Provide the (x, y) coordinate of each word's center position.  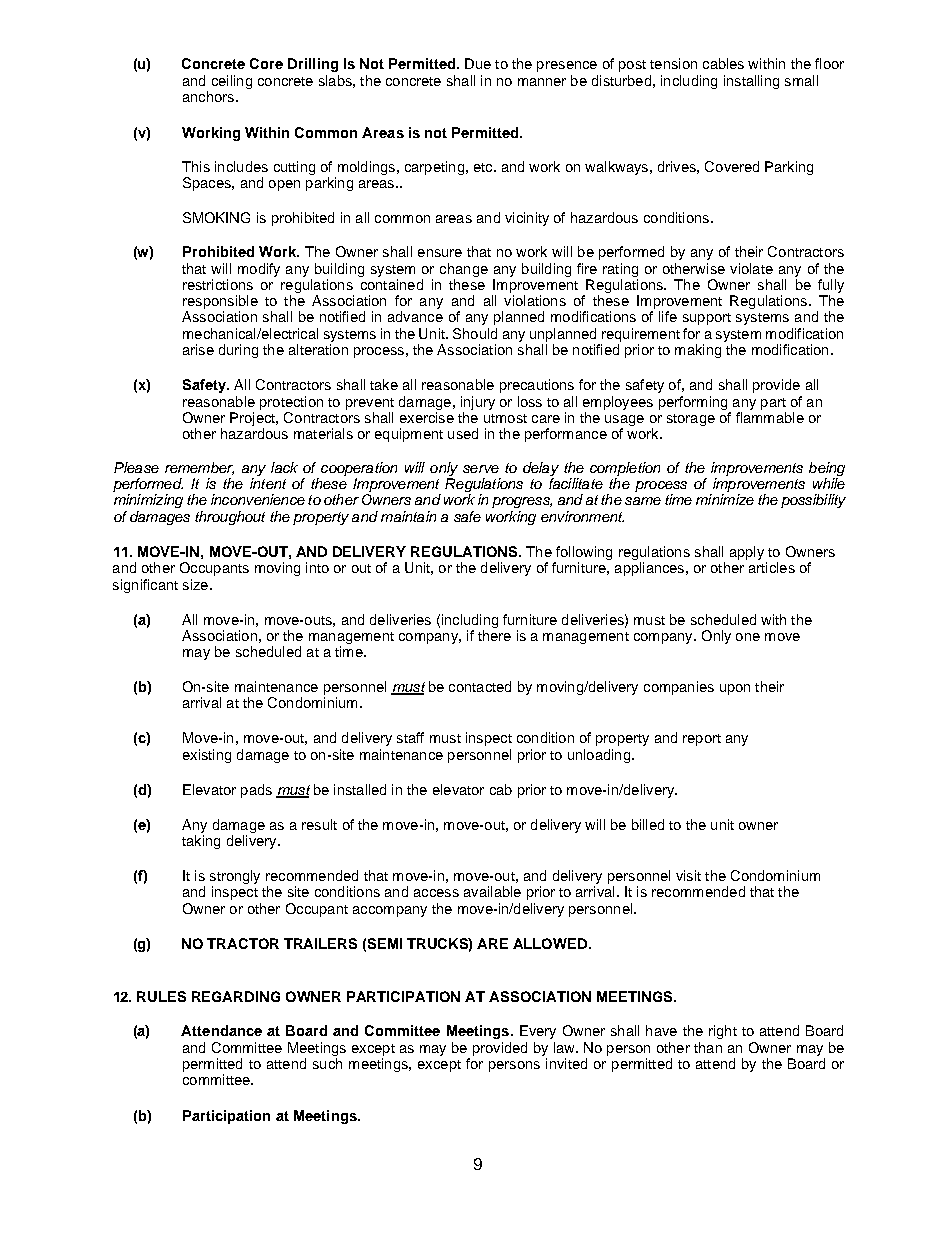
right (723, 1032)
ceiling (232, 82)
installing (751, 82)
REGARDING (236, 996)
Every (538, 1032)
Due (478, 63)
